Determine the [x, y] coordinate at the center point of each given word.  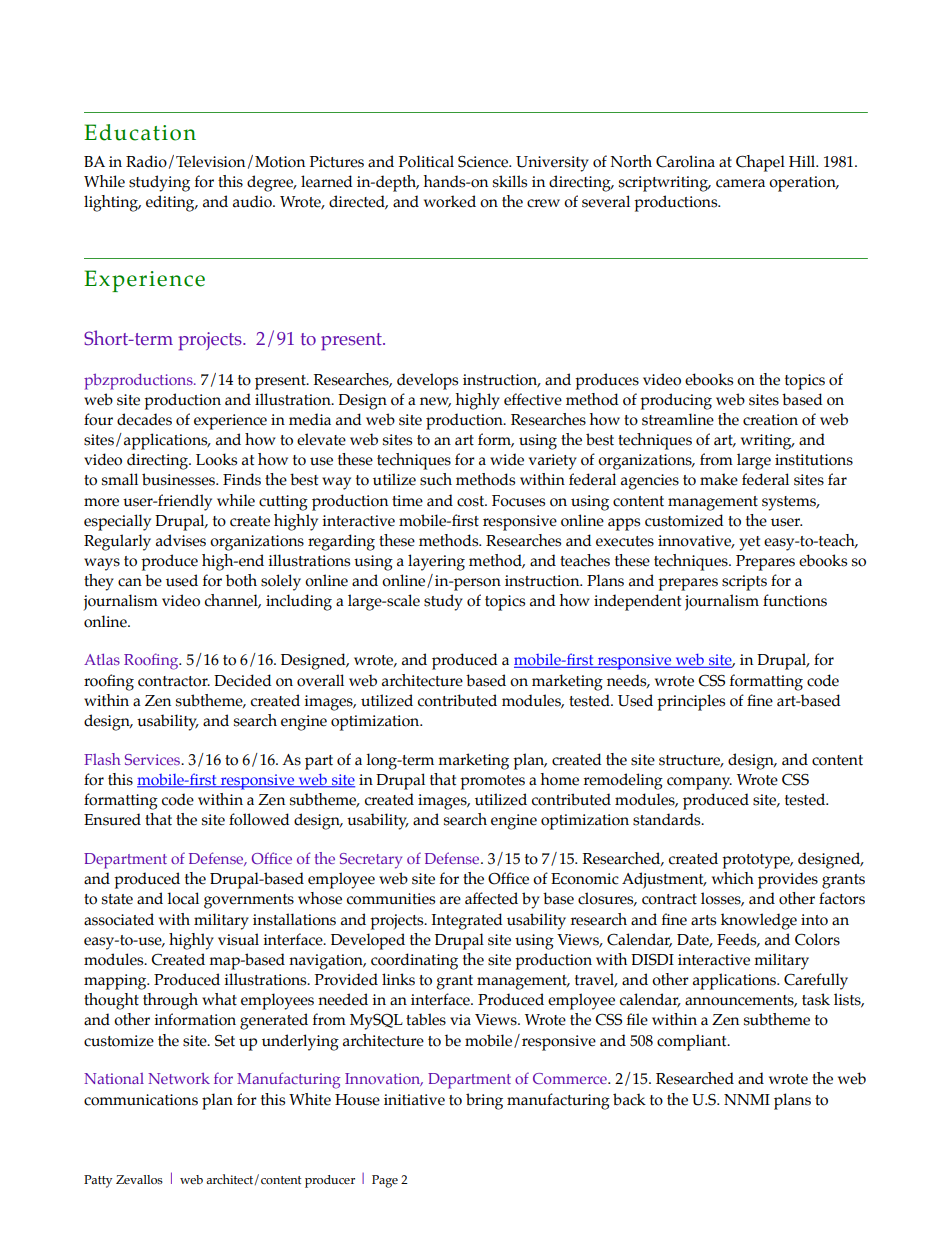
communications [141, 1100]
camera [740, 183]
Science [484, 162]
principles [691, 702]
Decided [243, 680]
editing [171, 203]
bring [484, 1101]
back [629, 1099]
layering [436, 562]
